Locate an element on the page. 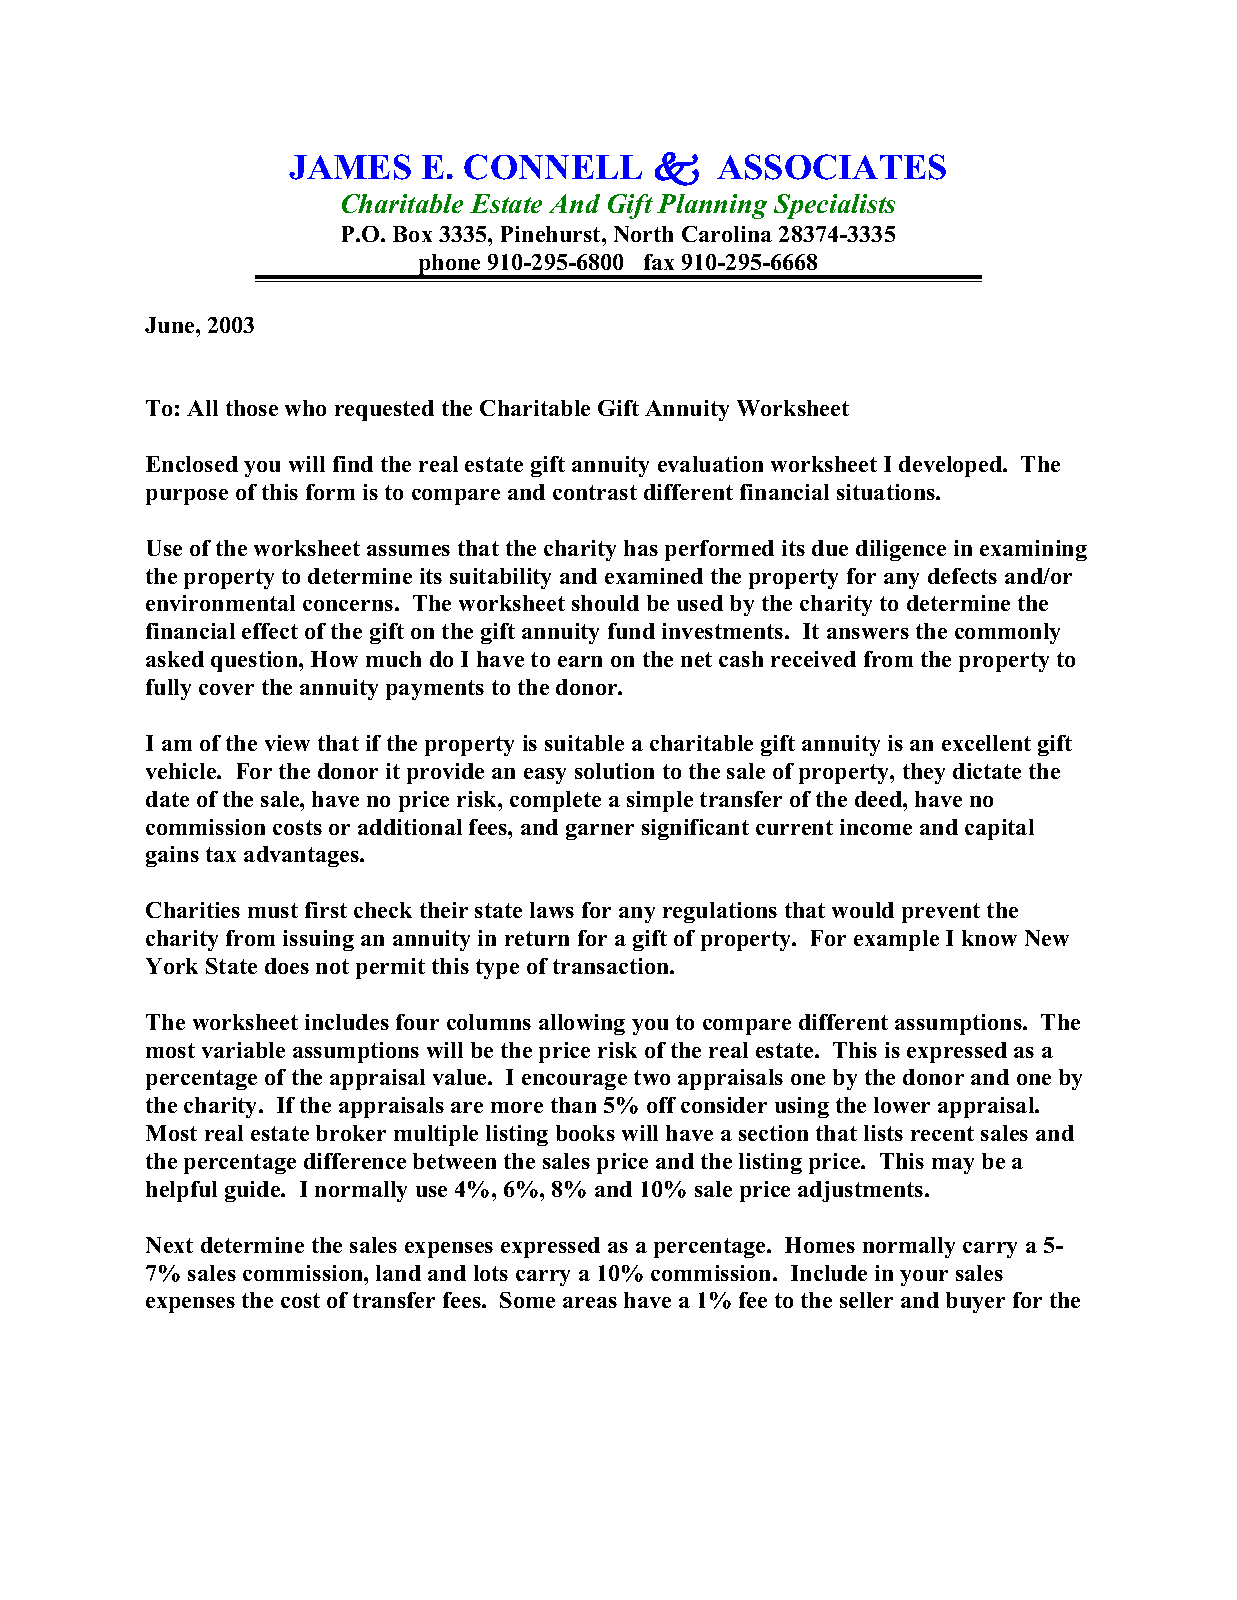  view is located at coordinates (287, 743).
